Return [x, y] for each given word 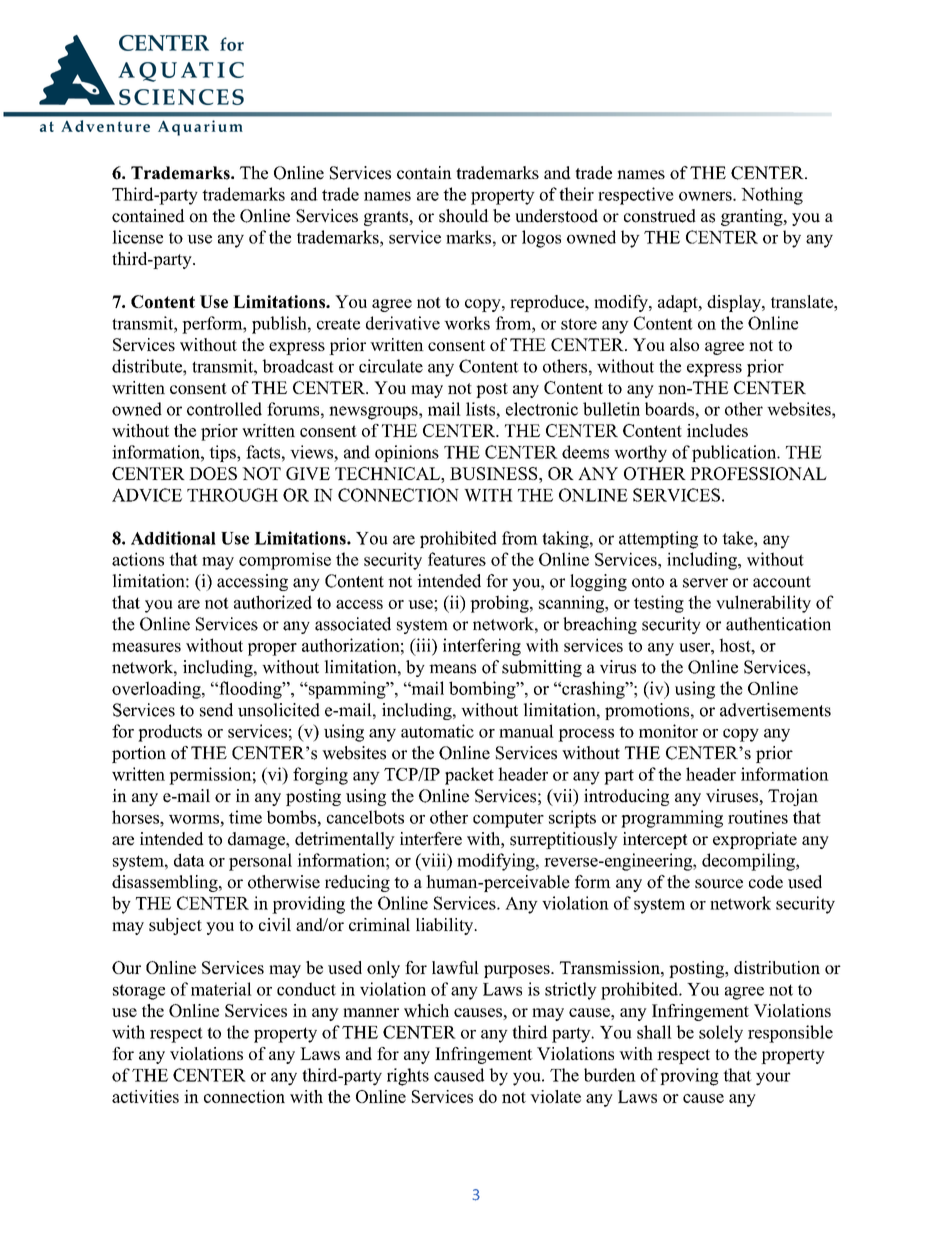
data [189, 860]
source [719, 884]
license [137, 237]
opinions [407, 453]
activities [145, 1096]
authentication [778, 624]
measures [146, 647]
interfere [431, 839]
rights [408, 1077]
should [464, 216]
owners [706, 196]
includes [717, 430]
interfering [482, 647]
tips [223, 453]
